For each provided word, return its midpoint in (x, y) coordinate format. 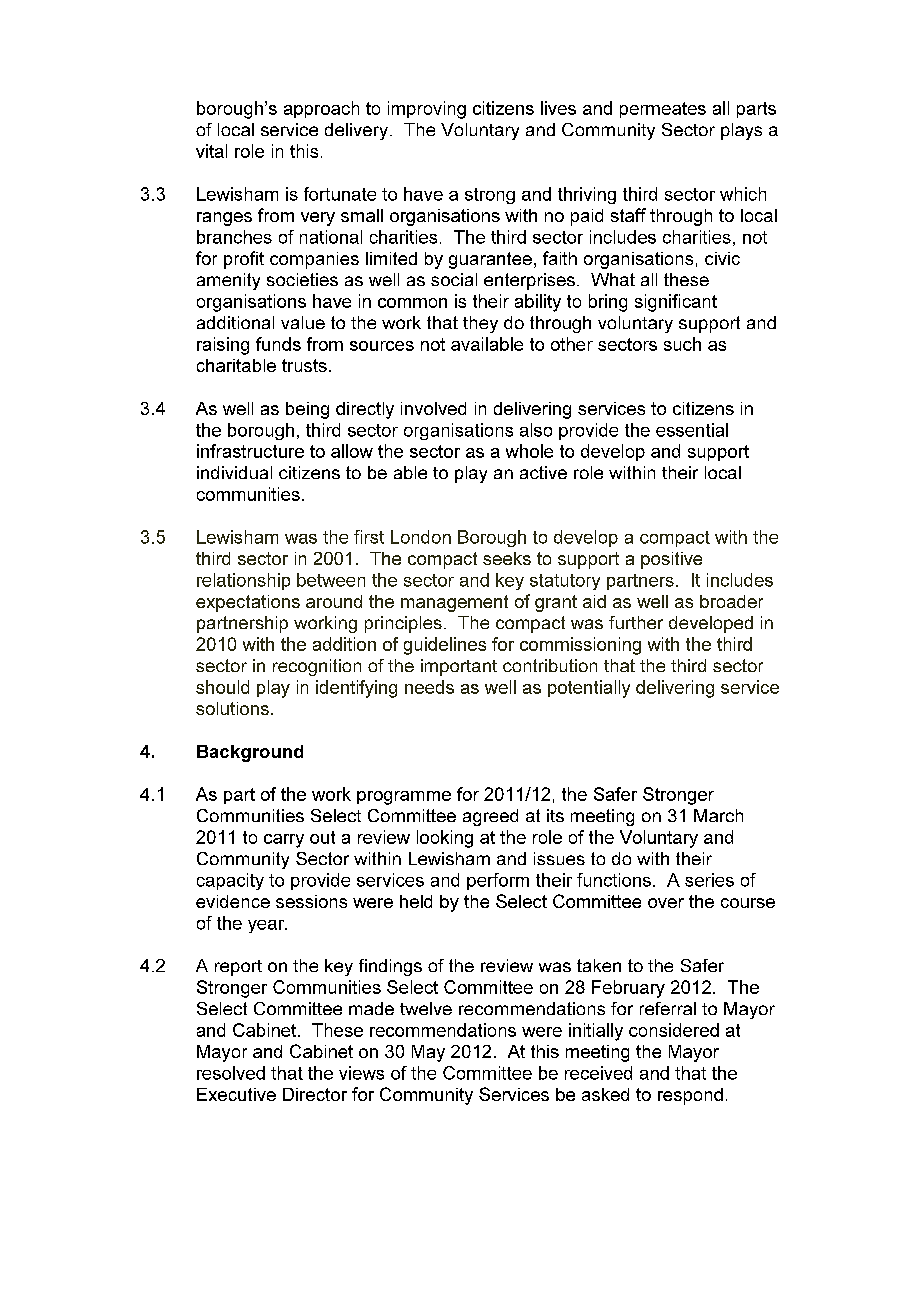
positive (671, 560)
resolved (231, 1073)
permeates (663, 110)
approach (321, 109)
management (454, 603)
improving (427, 110)
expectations (248, 603)
